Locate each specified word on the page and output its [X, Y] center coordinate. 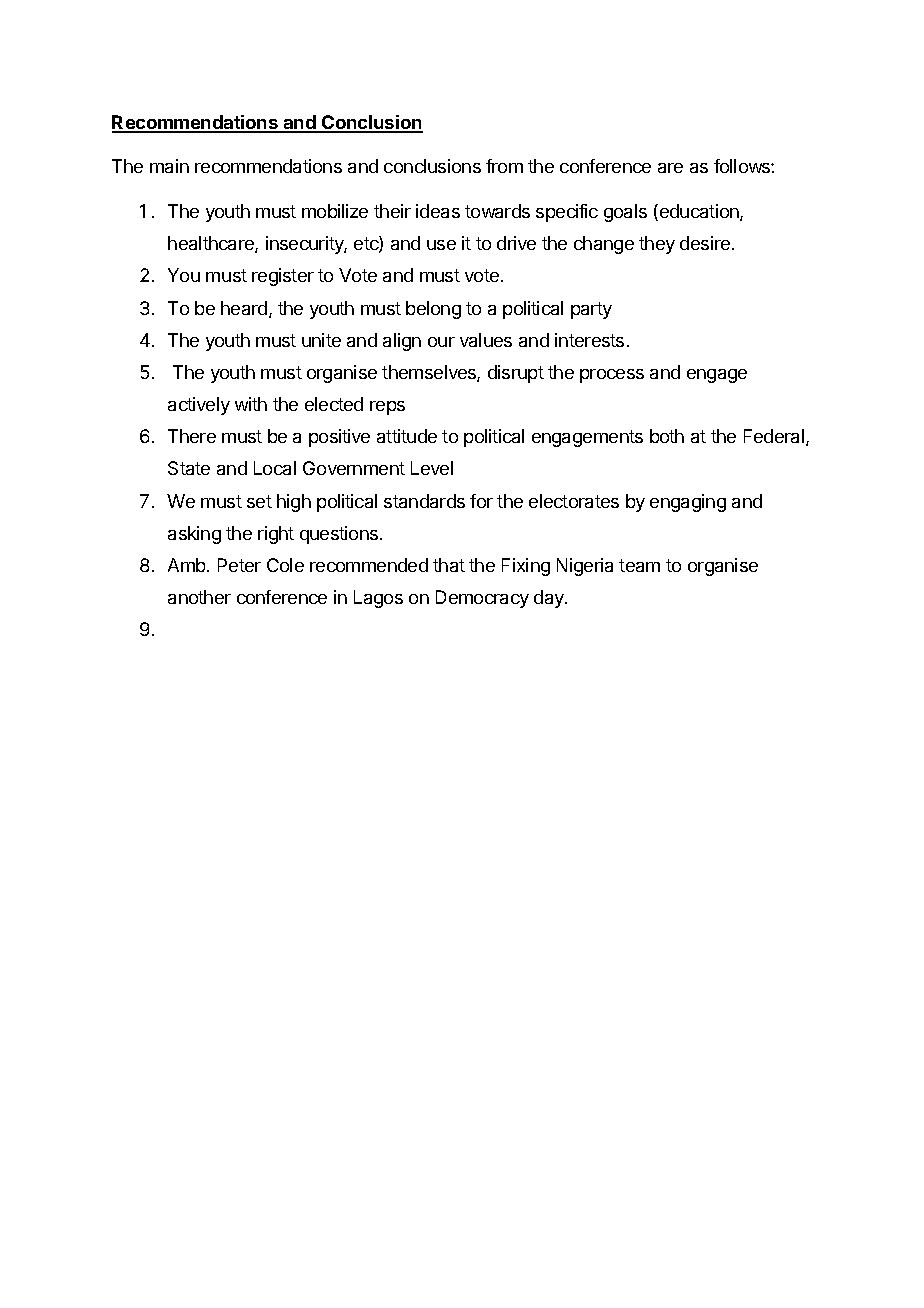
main [169, 166]
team [639, 565]
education [699, 212]
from [504, 166]
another [199, 597]
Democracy [482, 599]
